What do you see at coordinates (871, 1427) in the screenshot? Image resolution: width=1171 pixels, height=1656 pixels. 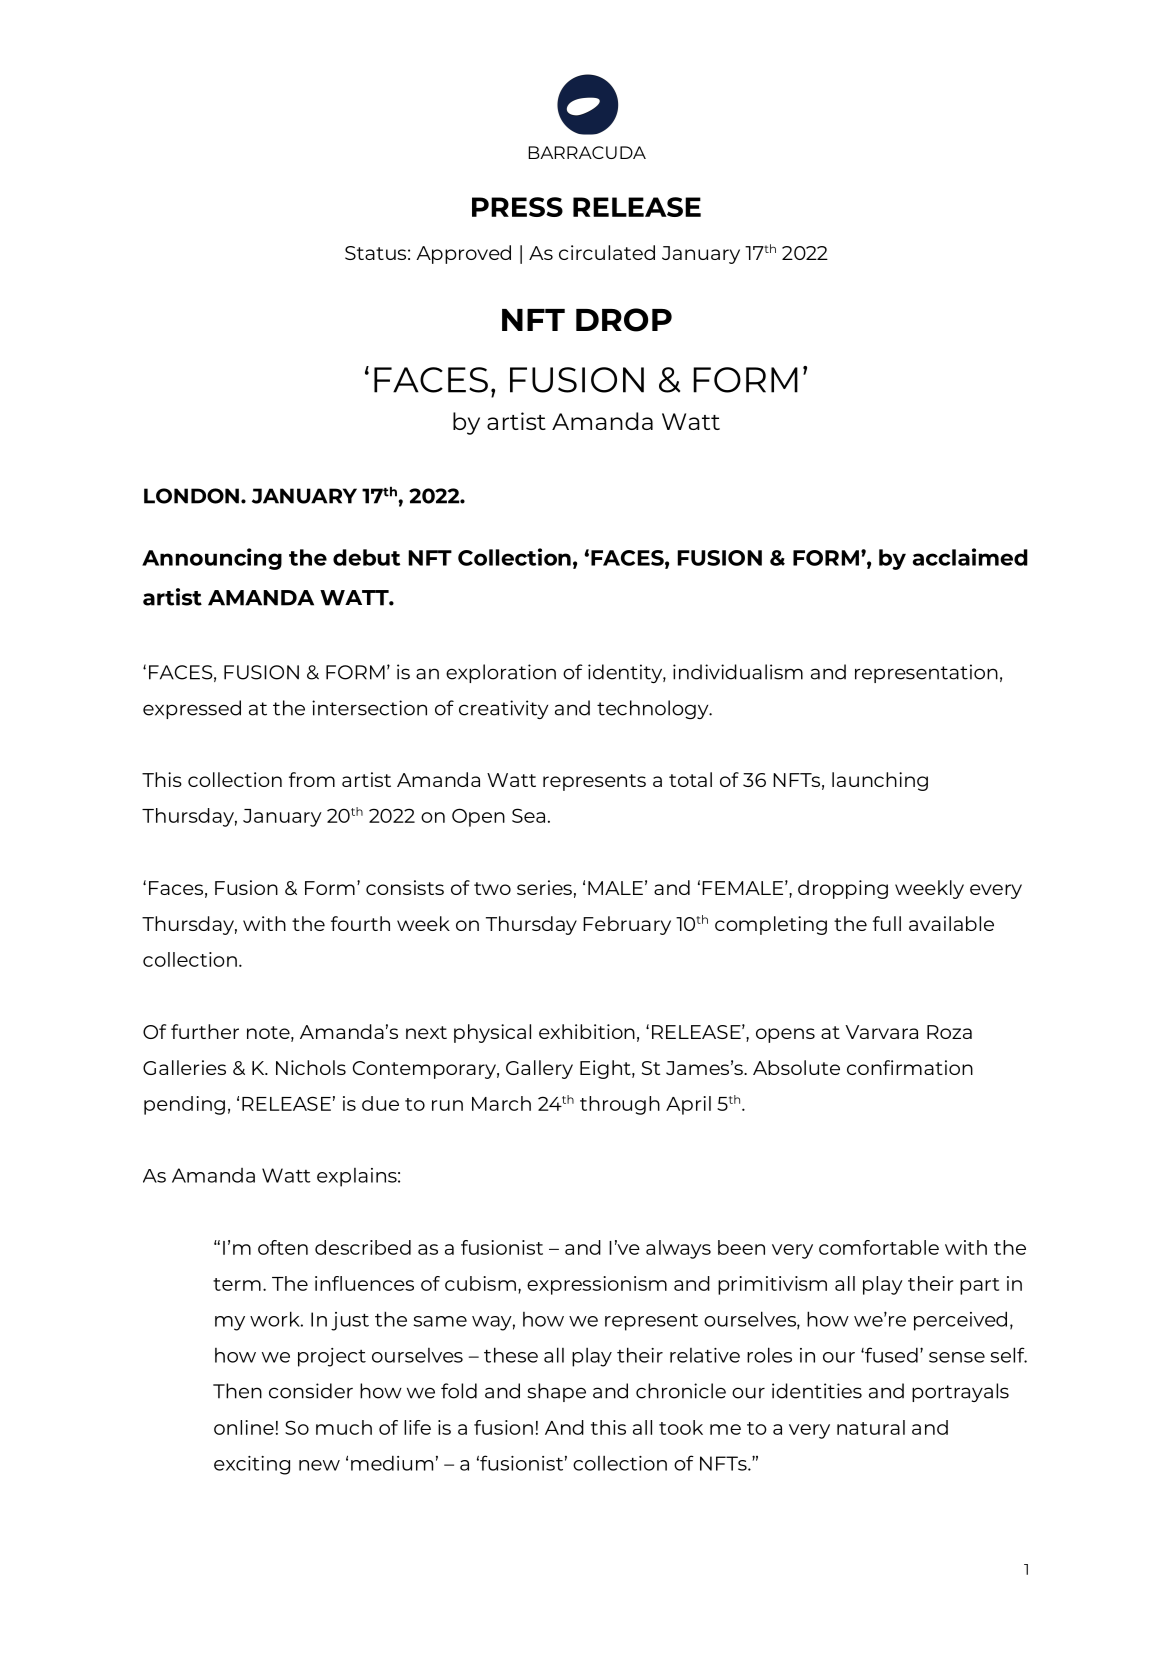 I see `natural` at bounding box center [871, 1427].
